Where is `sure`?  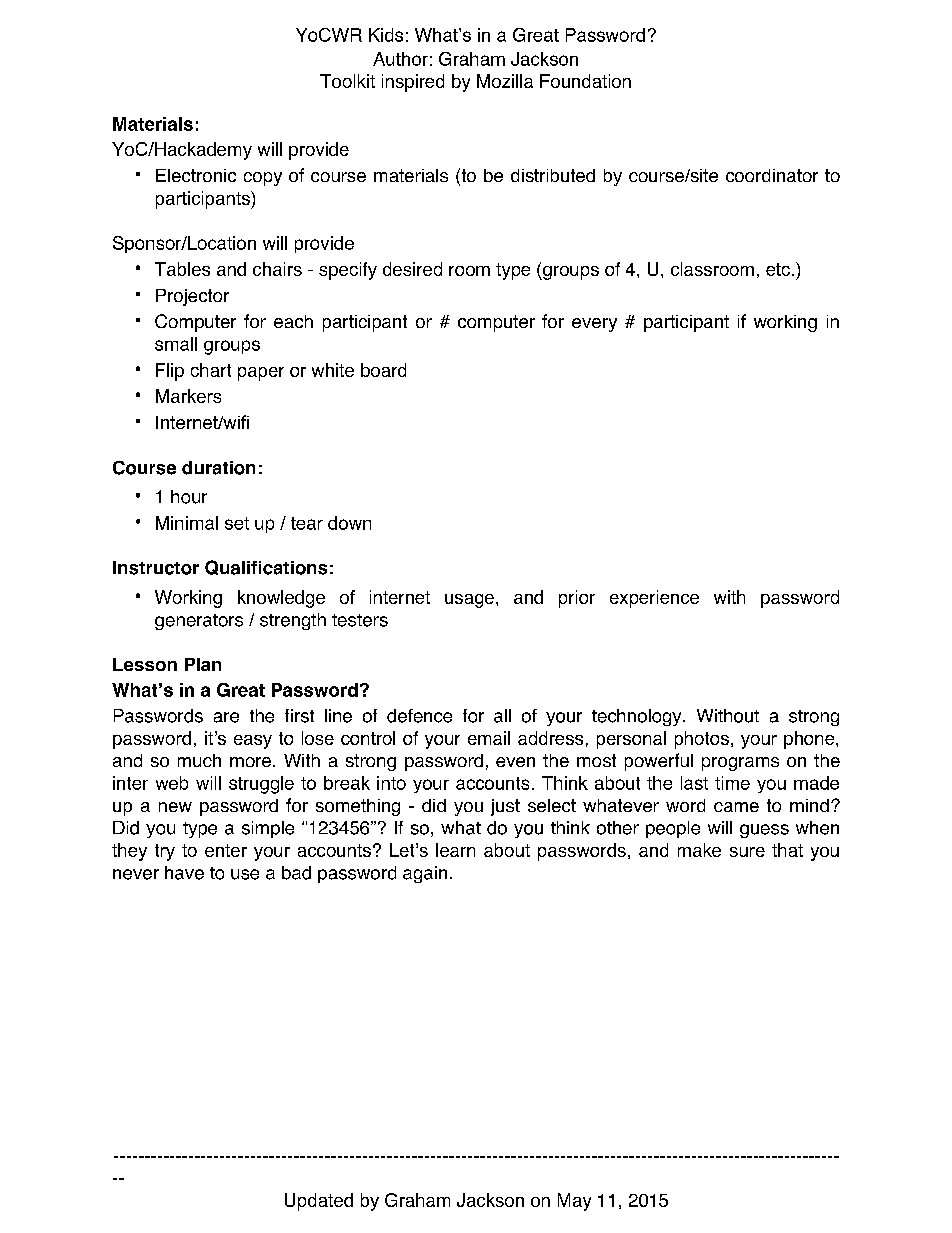
sure is located at coordinates (747, 852).
